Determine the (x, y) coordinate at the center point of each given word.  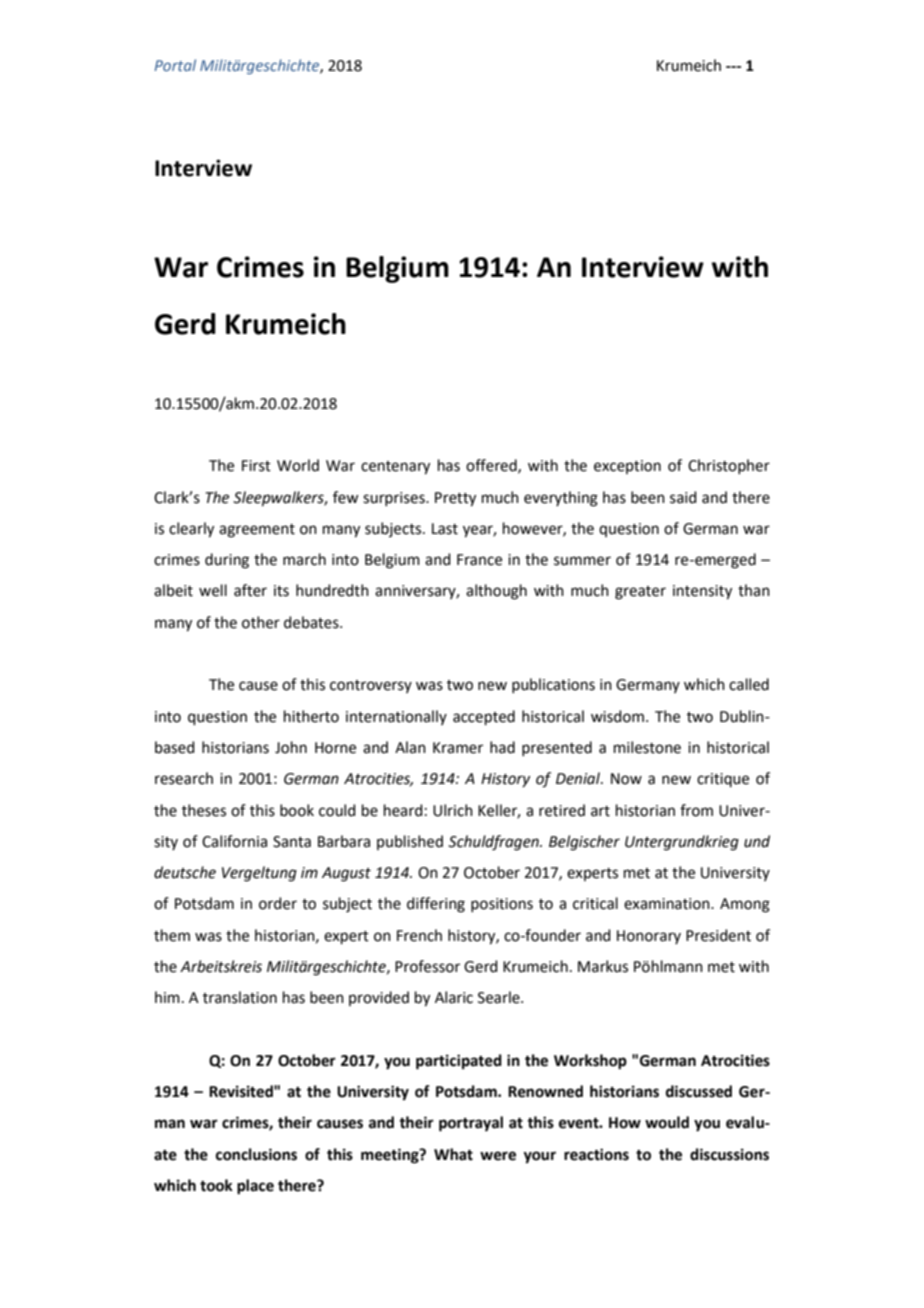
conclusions (256, 1154)
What (453, 1154)
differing (436, 905)
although (496, 592)
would (667, 1122)
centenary (395, 468)
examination (668, 904)
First (256, 466)
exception (627, 467)
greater (640, 593)
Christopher (729, 466)
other (261, 622)
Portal (175, 65)
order (278, 903)
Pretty (455, 499)
